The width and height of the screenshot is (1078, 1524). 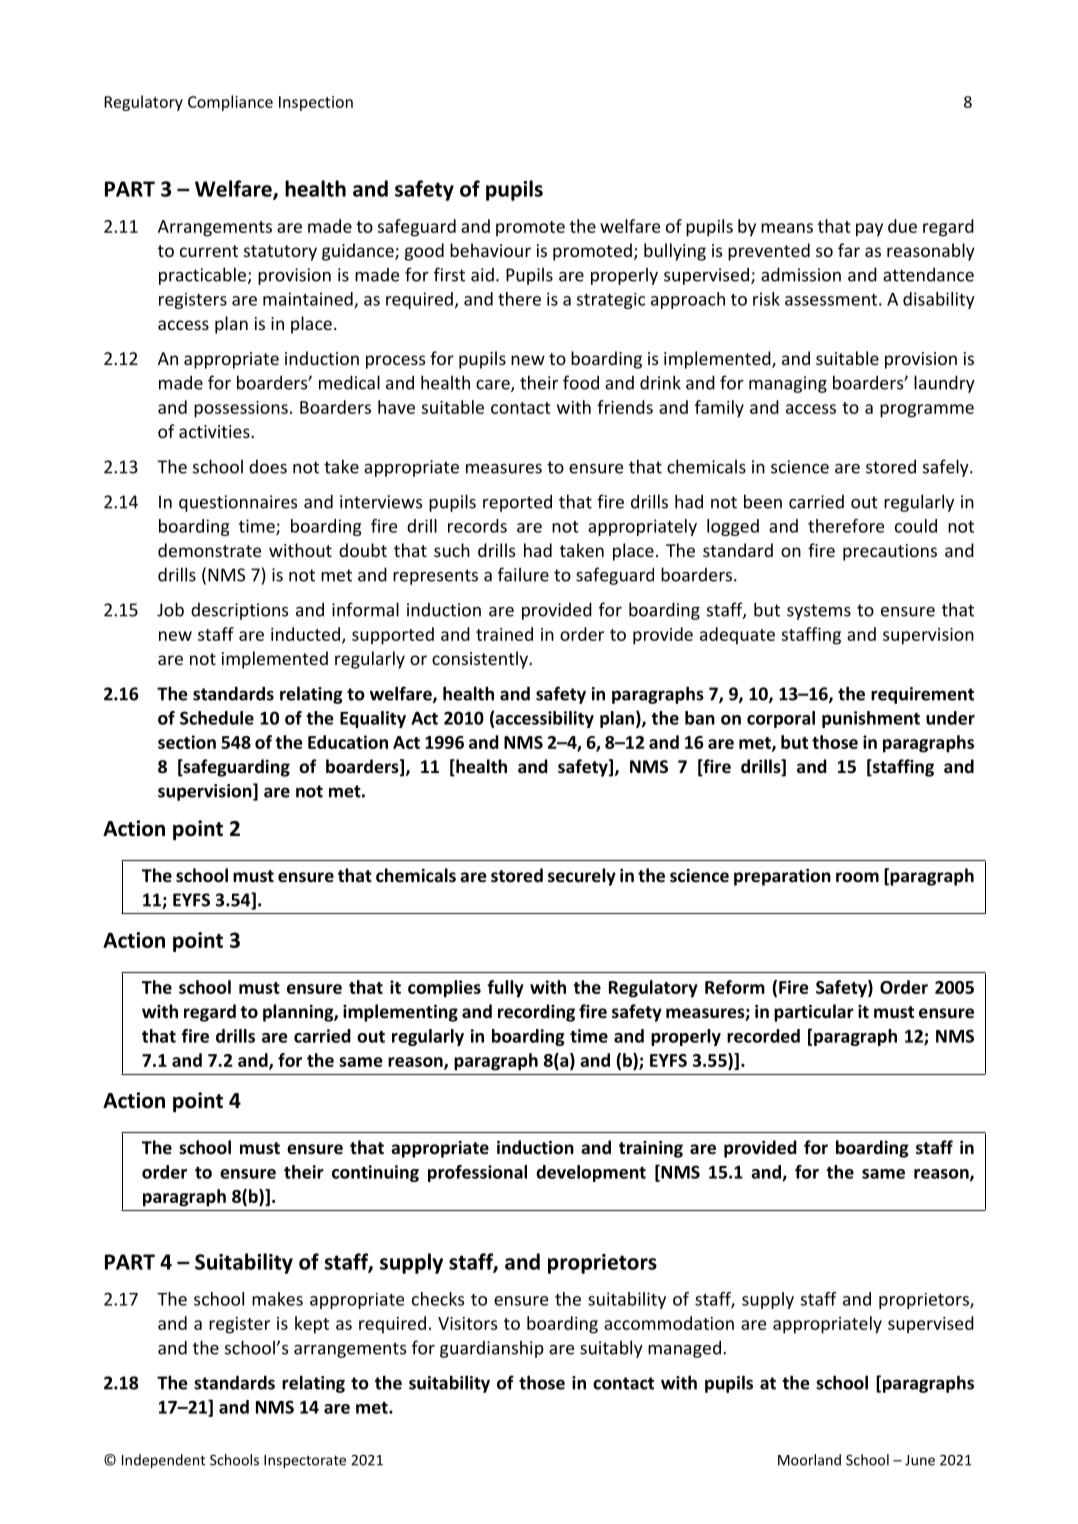 What do you see at coordinates (523, 574) in the screenshot?
I see `failure` at bounding box center [523, 574].
